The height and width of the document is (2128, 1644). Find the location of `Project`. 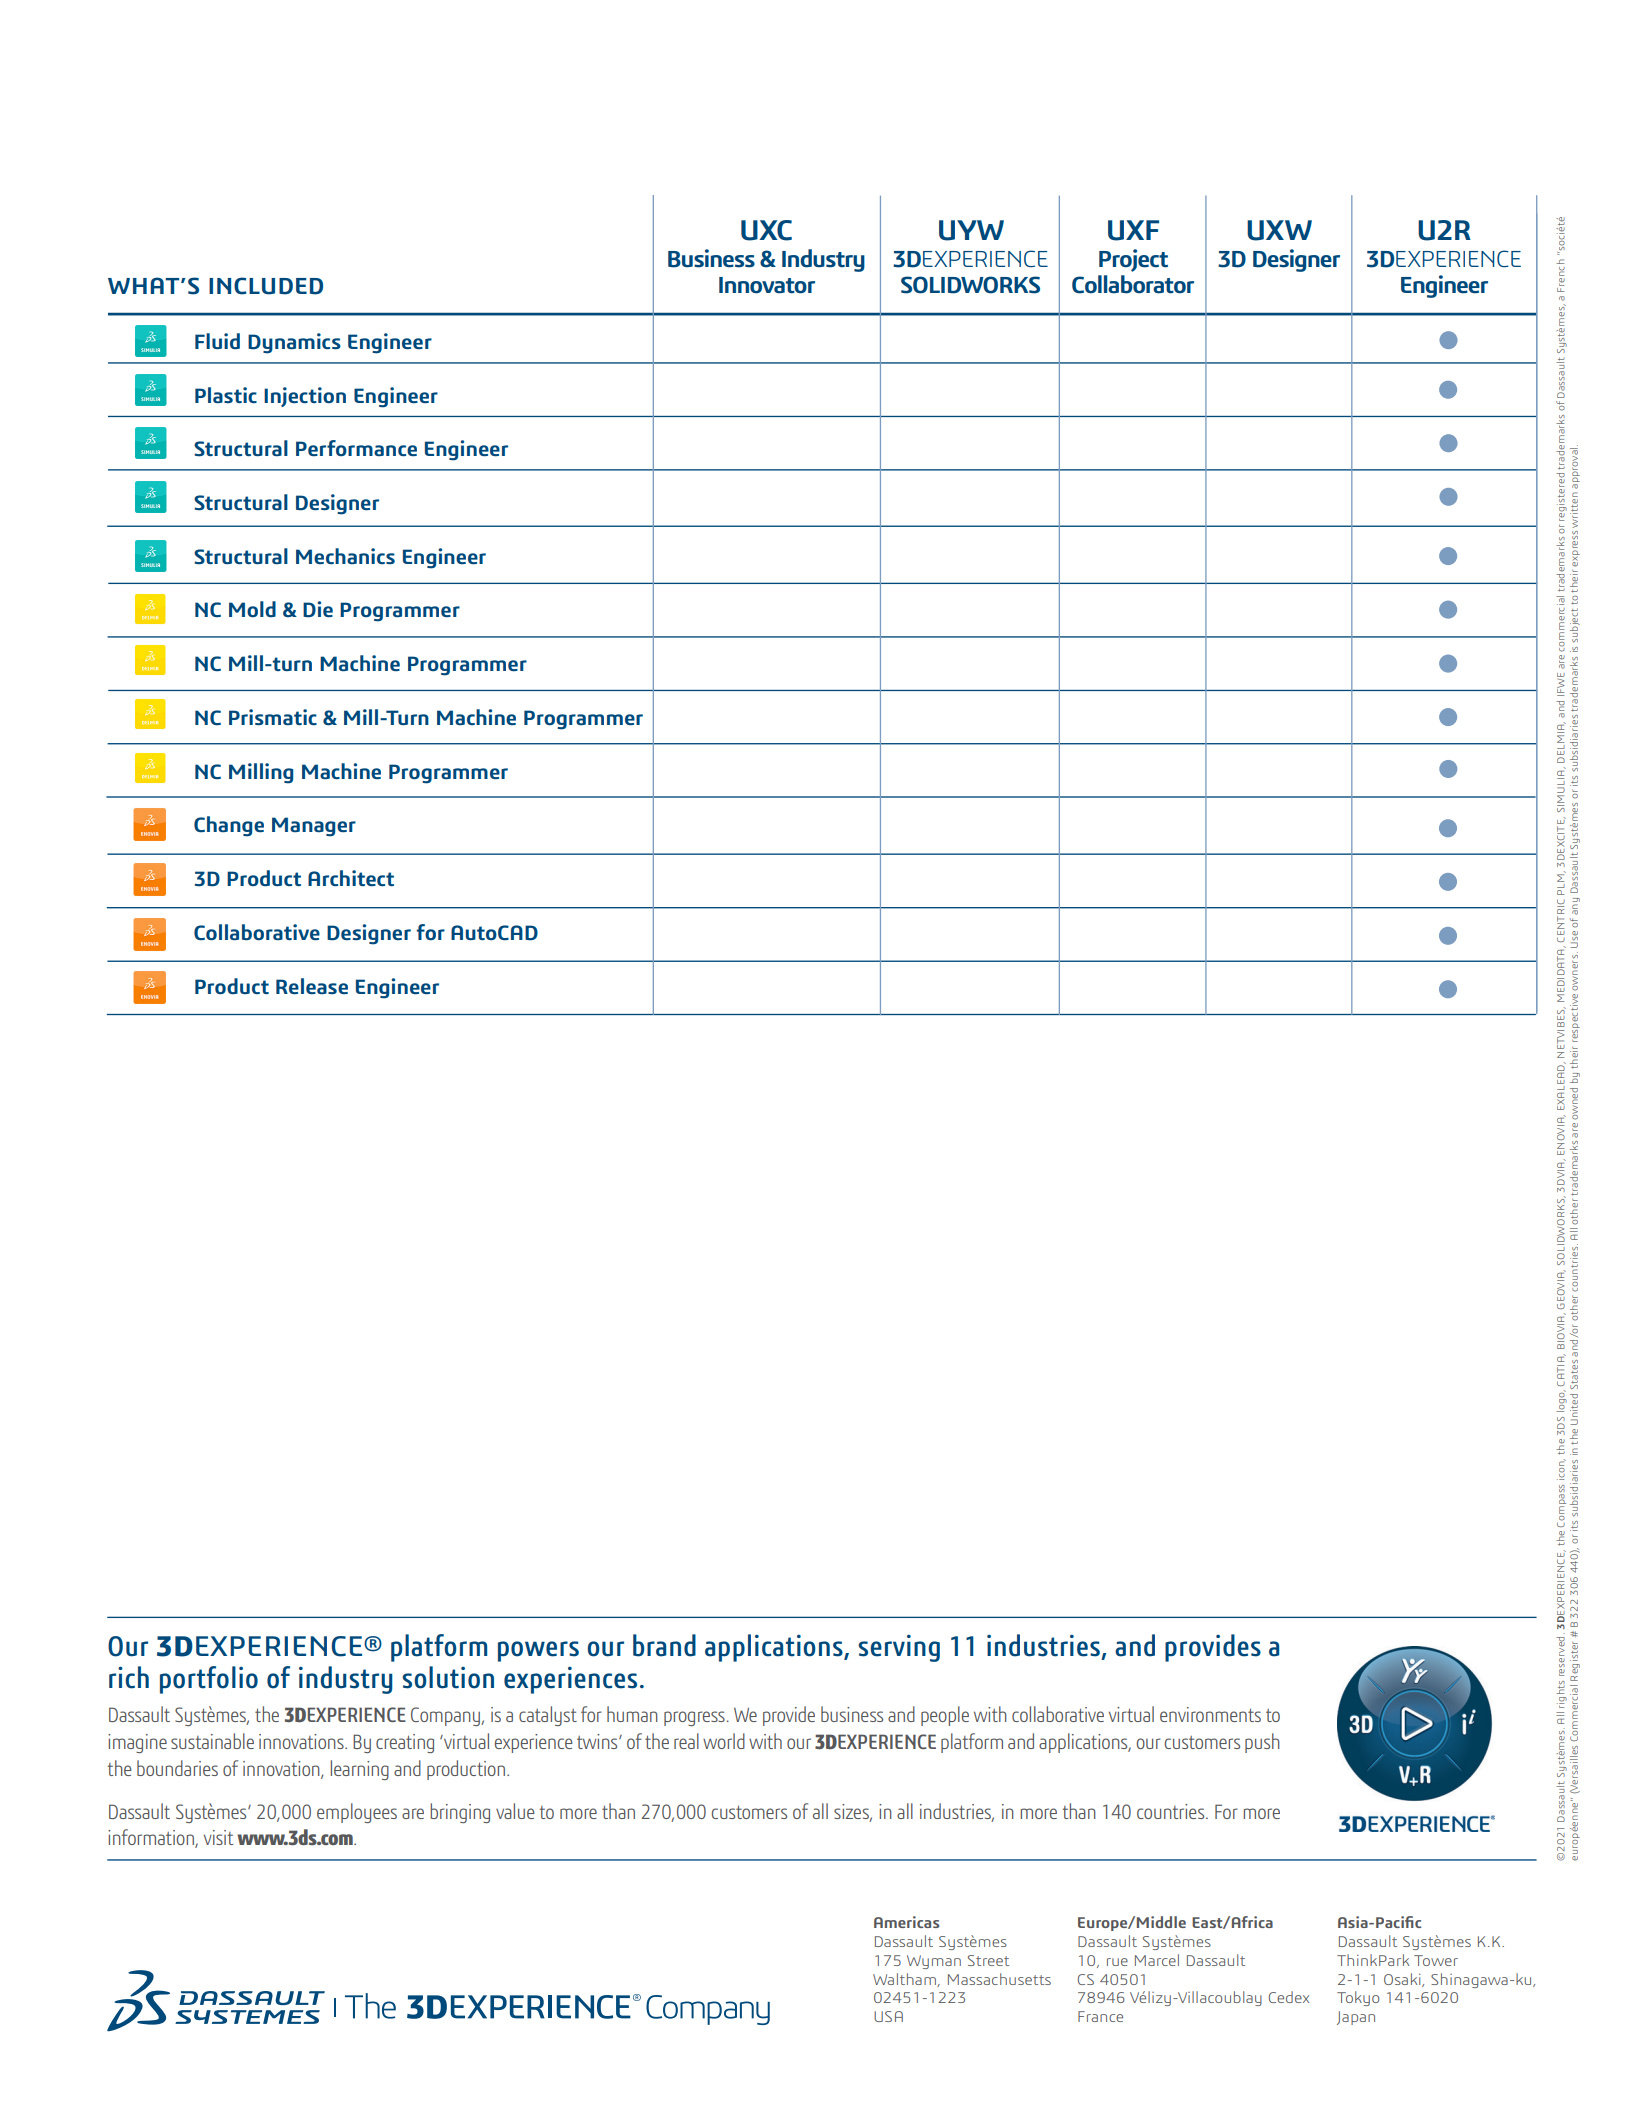

Project is located at coordinates (1133, 260).
